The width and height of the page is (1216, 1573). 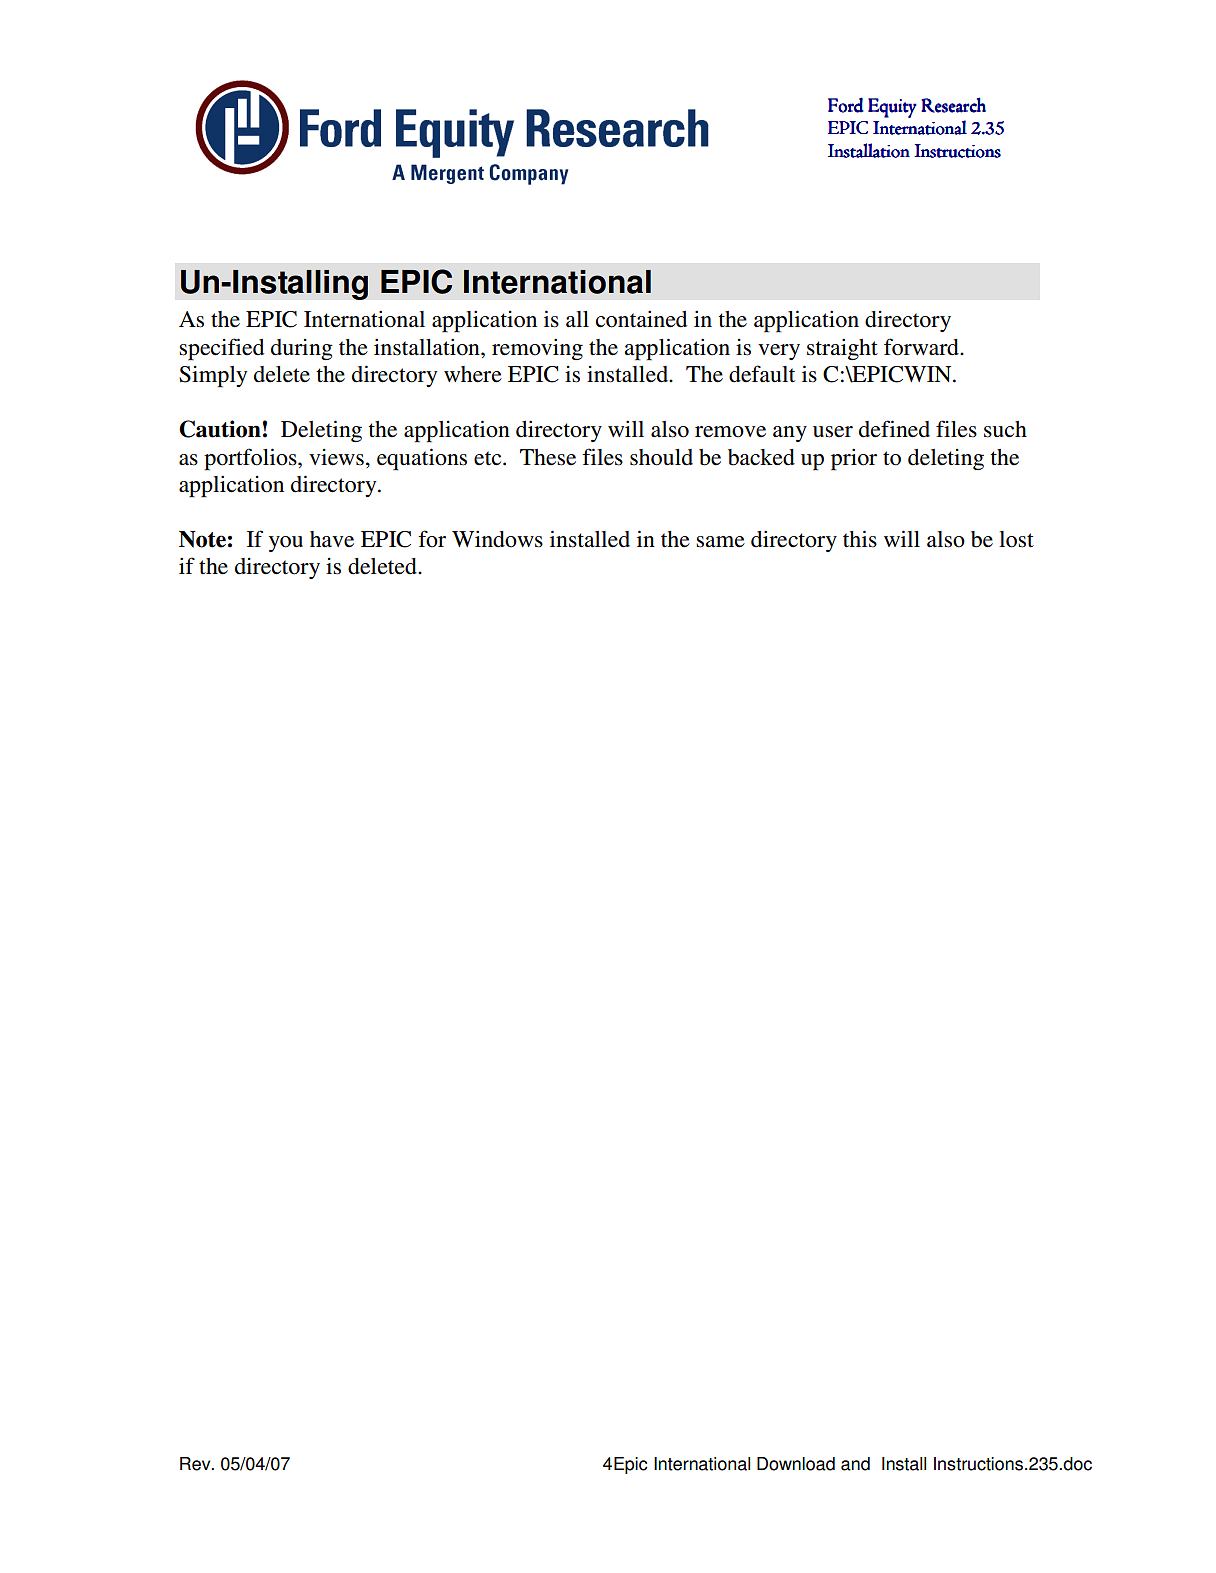 What do you see at coordinates (922, 347) in the page?
I see `forward` at bounding box center [922, 347].
